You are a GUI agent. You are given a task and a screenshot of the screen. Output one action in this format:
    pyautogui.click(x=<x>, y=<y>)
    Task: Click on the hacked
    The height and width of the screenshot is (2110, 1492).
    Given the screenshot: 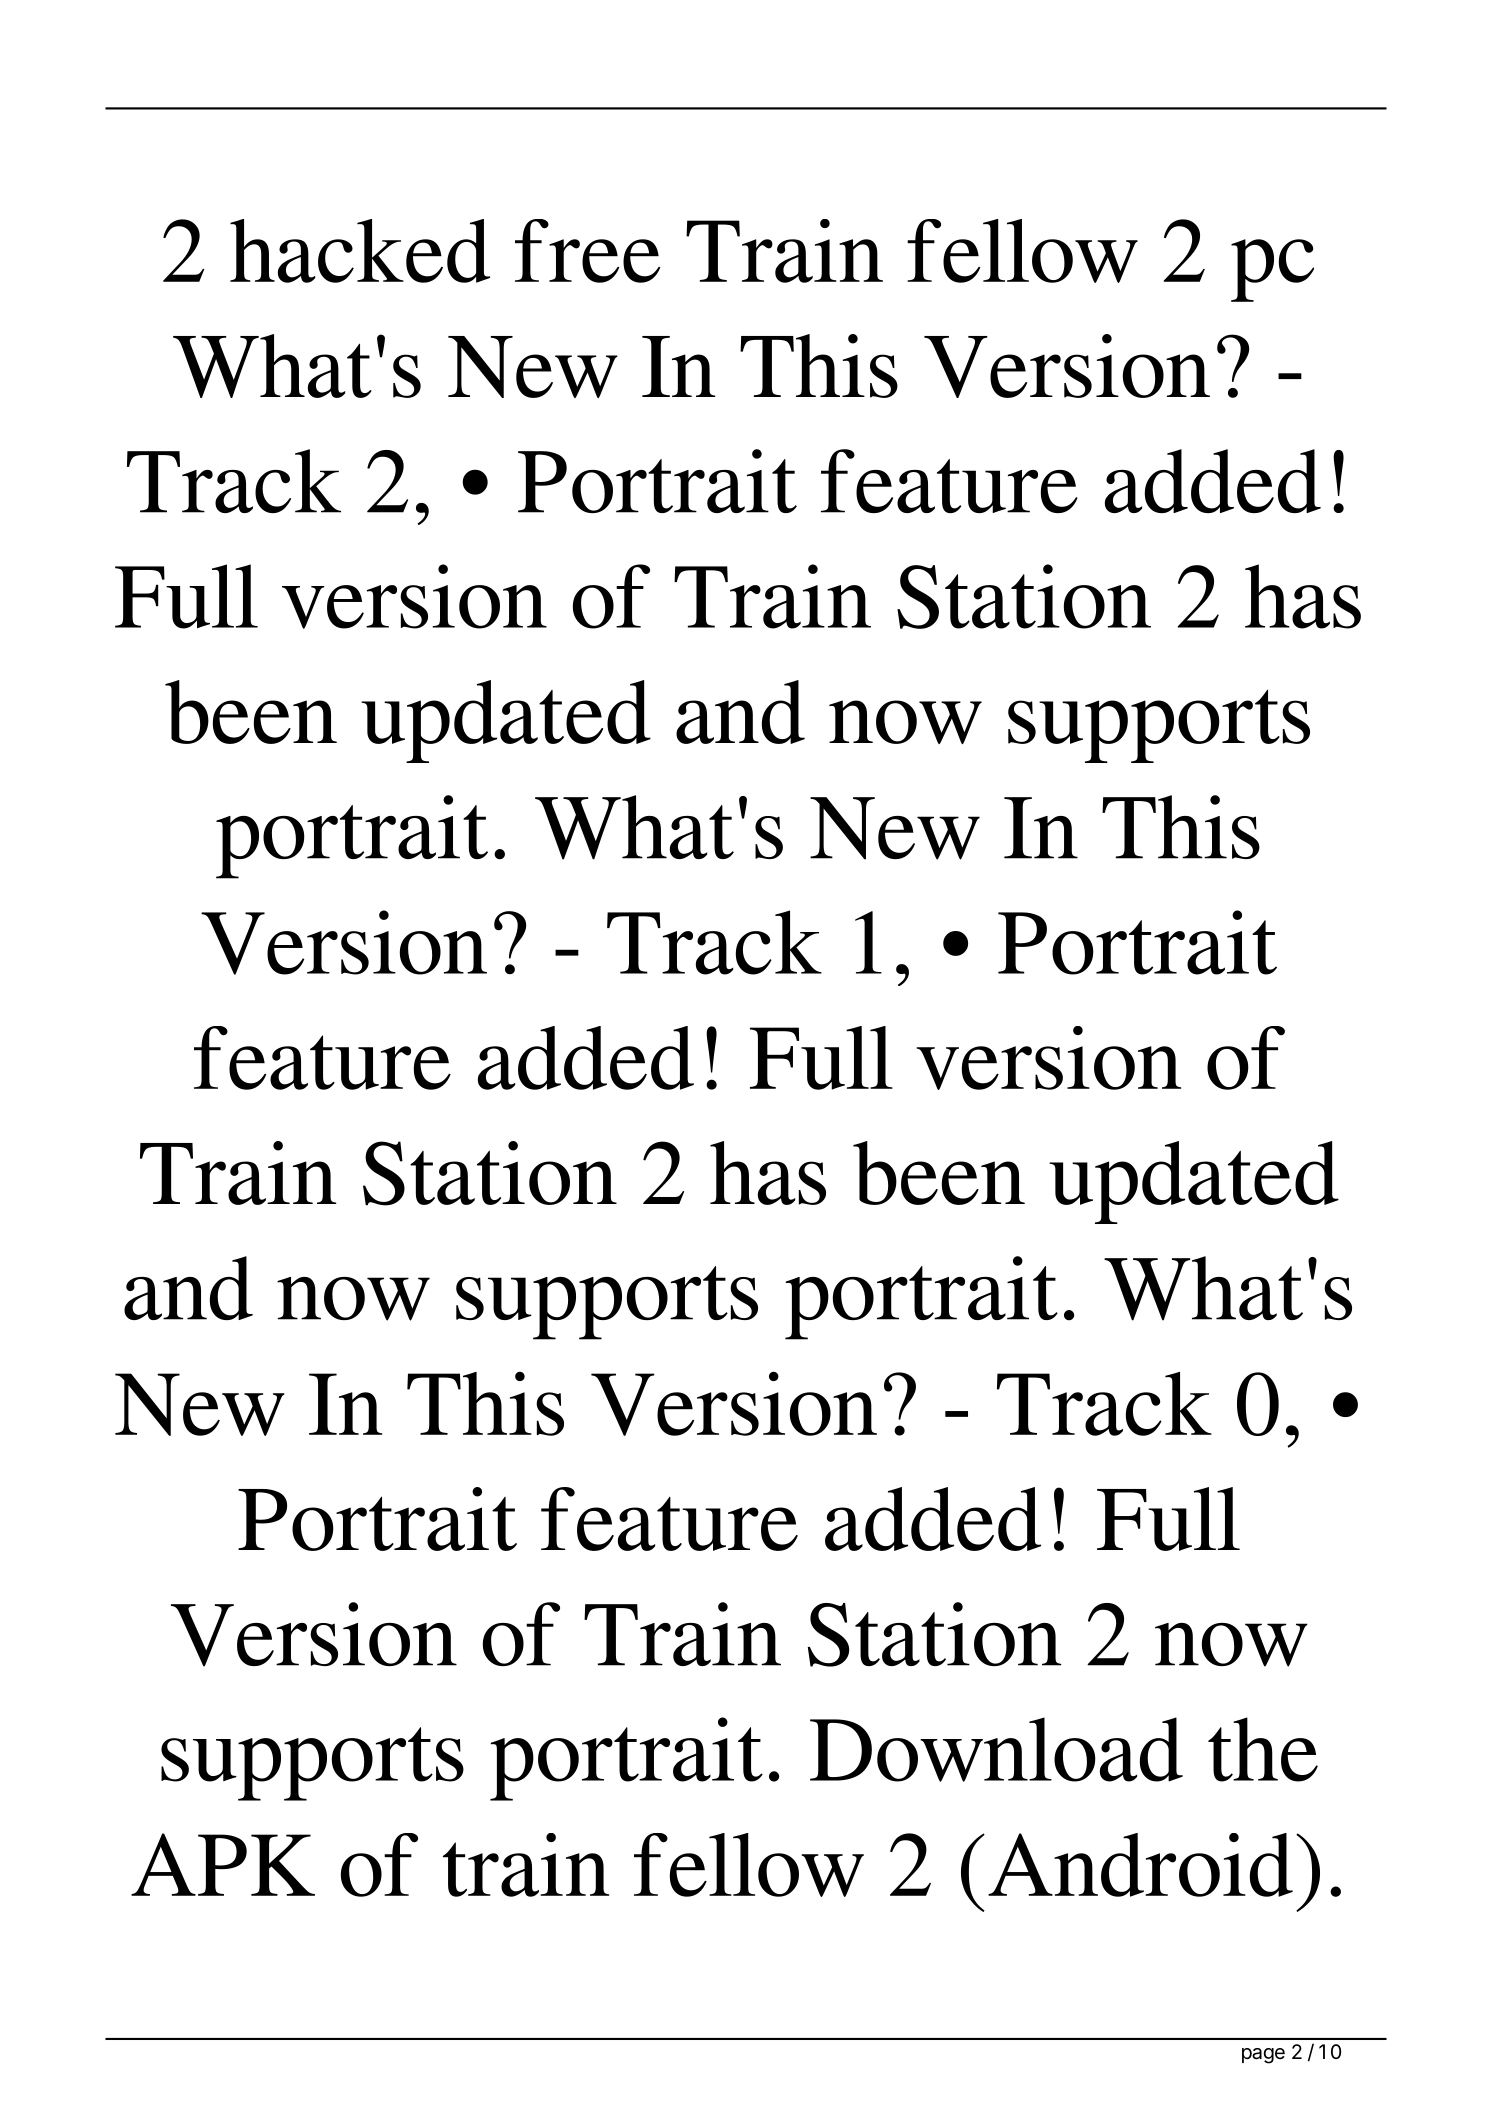 What is the action you would take?
    pyautogui.click(x=360, y=251)
